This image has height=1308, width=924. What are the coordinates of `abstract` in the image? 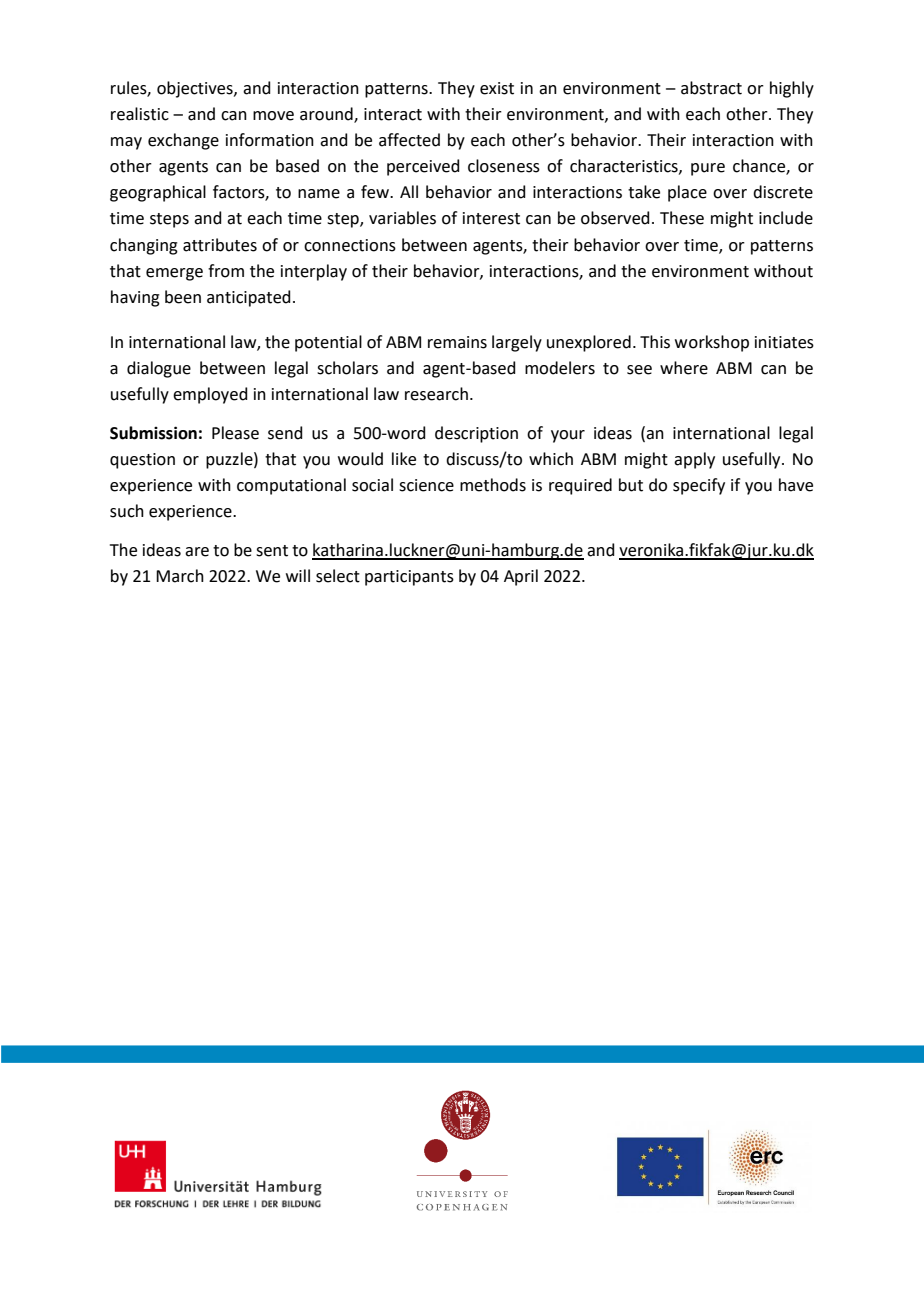 It's located at (711, 88).
